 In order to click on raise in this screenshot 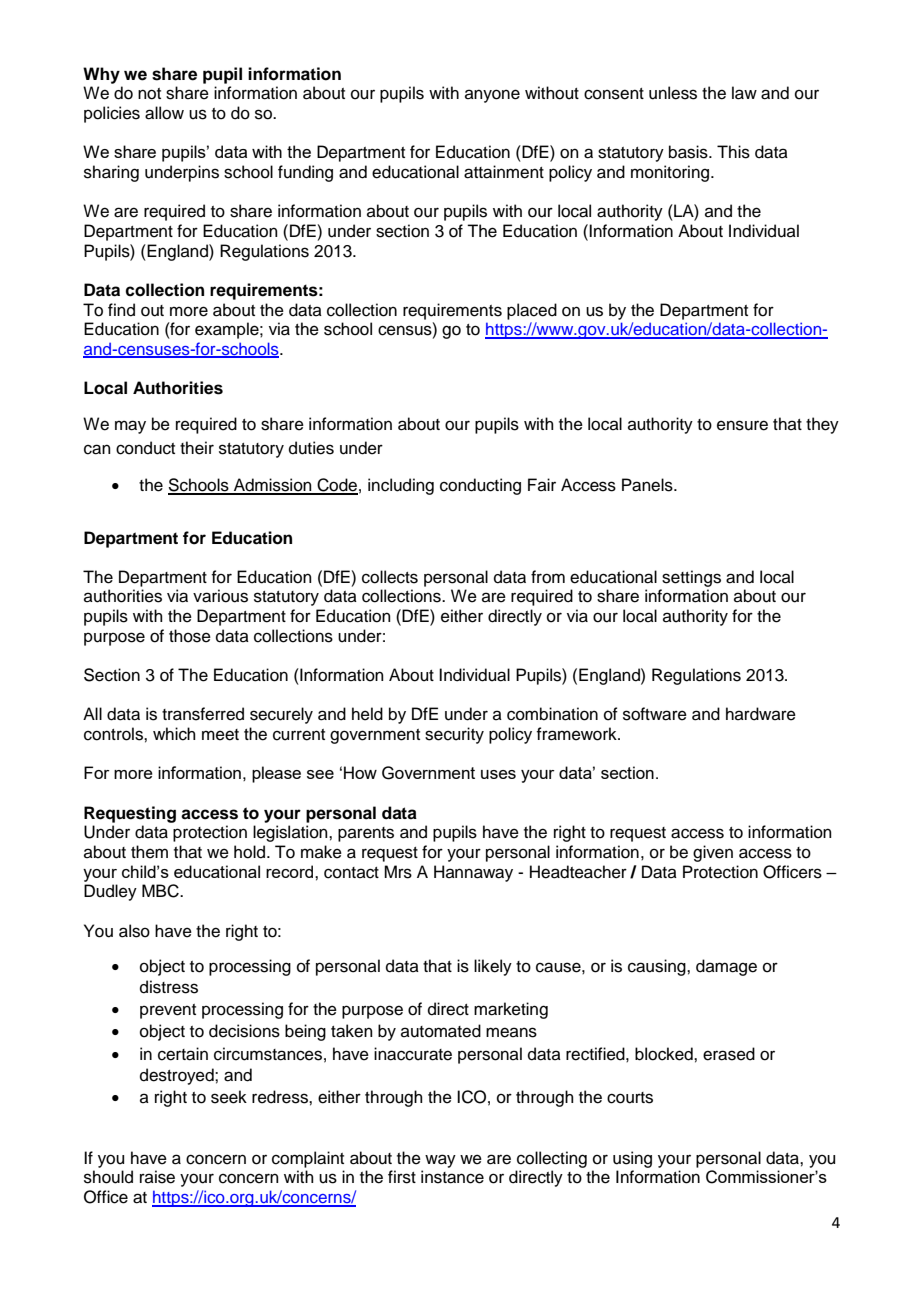, I will do `click(157, 1177)`.
